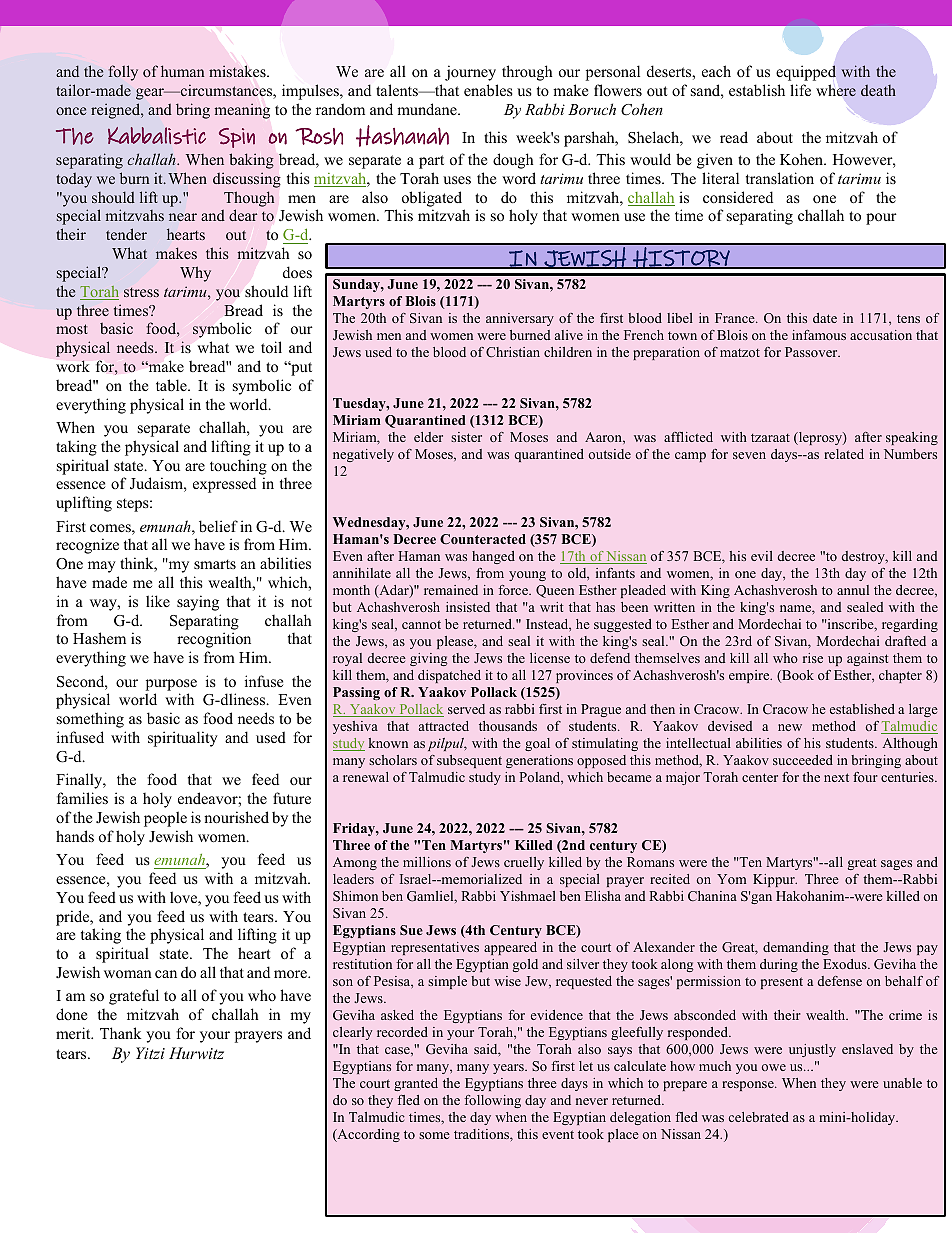 The height and width of the image is (1233, 952). I want to click on enables, so click(488, 90).
